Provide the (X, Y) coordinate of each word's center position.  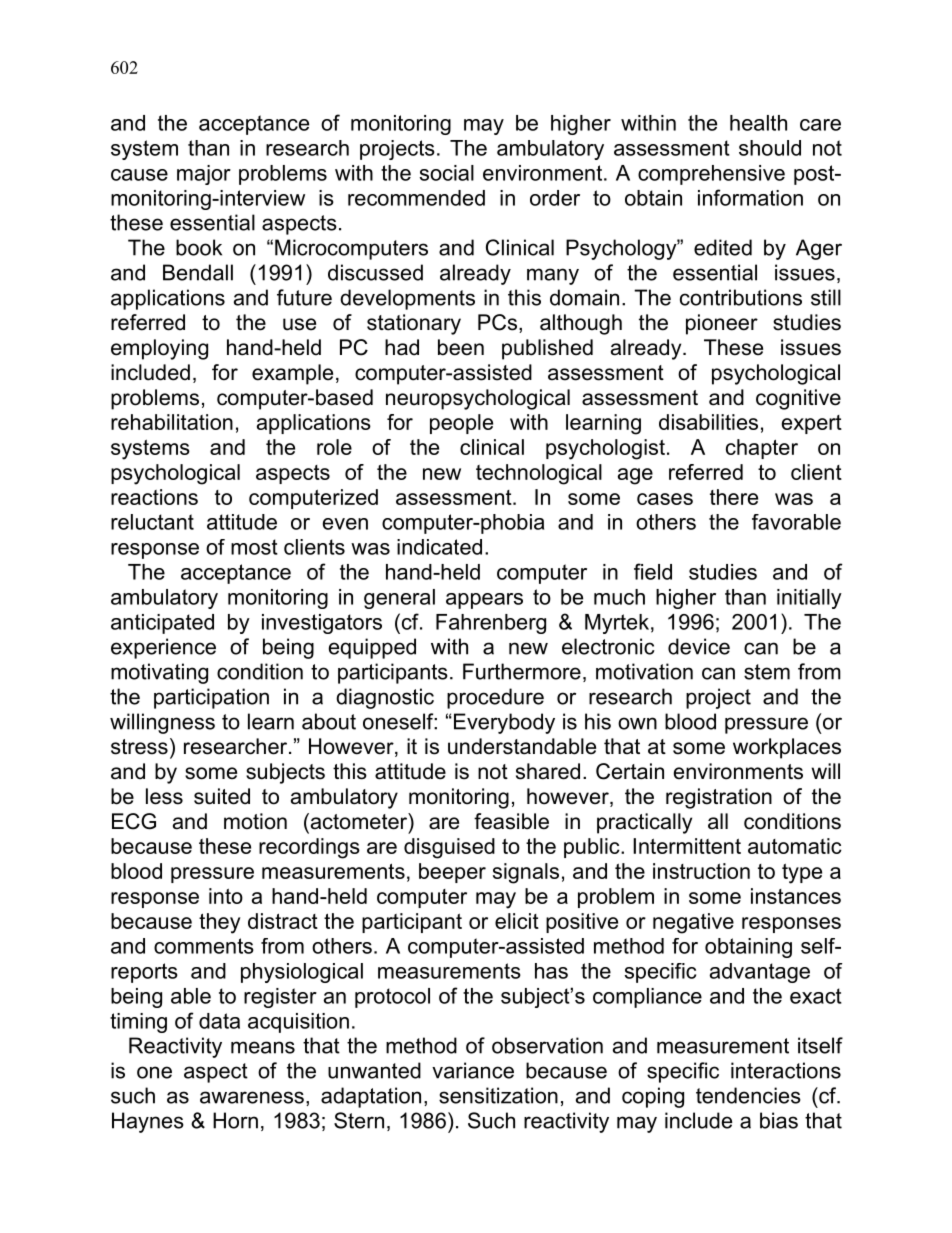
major (204, 175)
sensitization (498, 1095)
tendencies (748, 1095)
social (447, 173)
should (770, 148)
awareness (252, 1097)
